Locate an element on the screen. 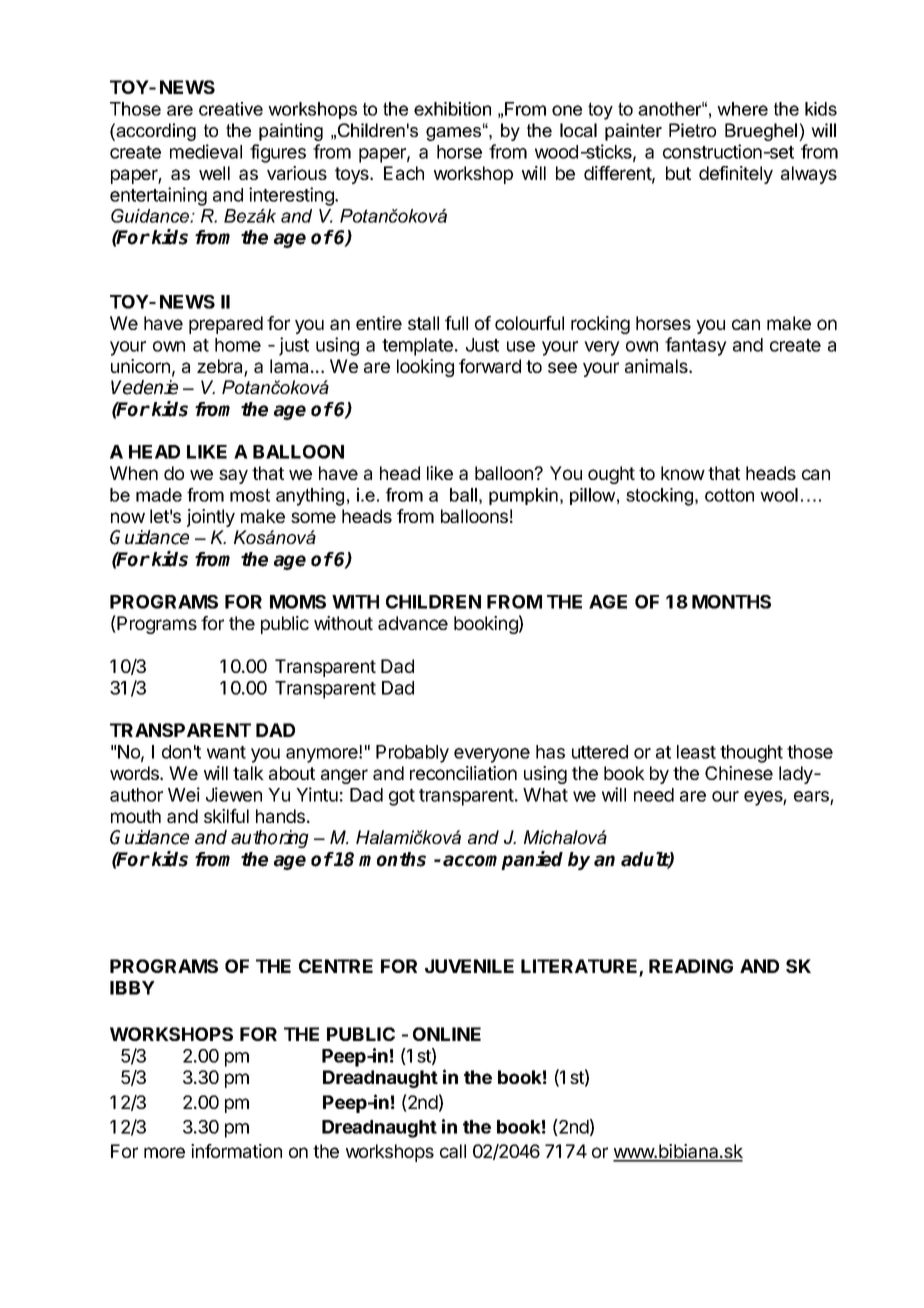 The height and width of the screenshot is (1308, 924). cotton is located at coordinates (729, 495).
